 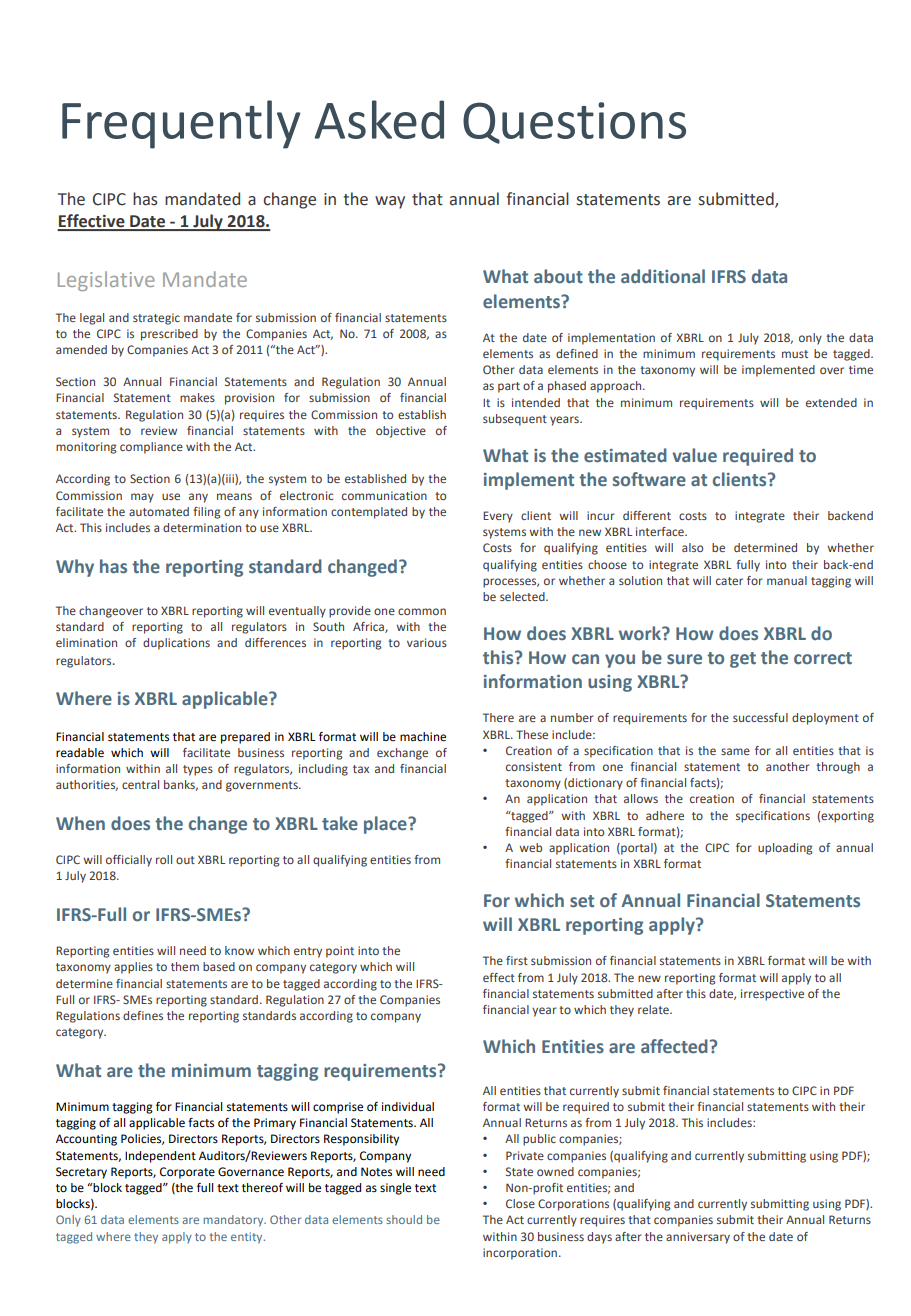 I want to click on Questions, so click(x=574, y=123).
